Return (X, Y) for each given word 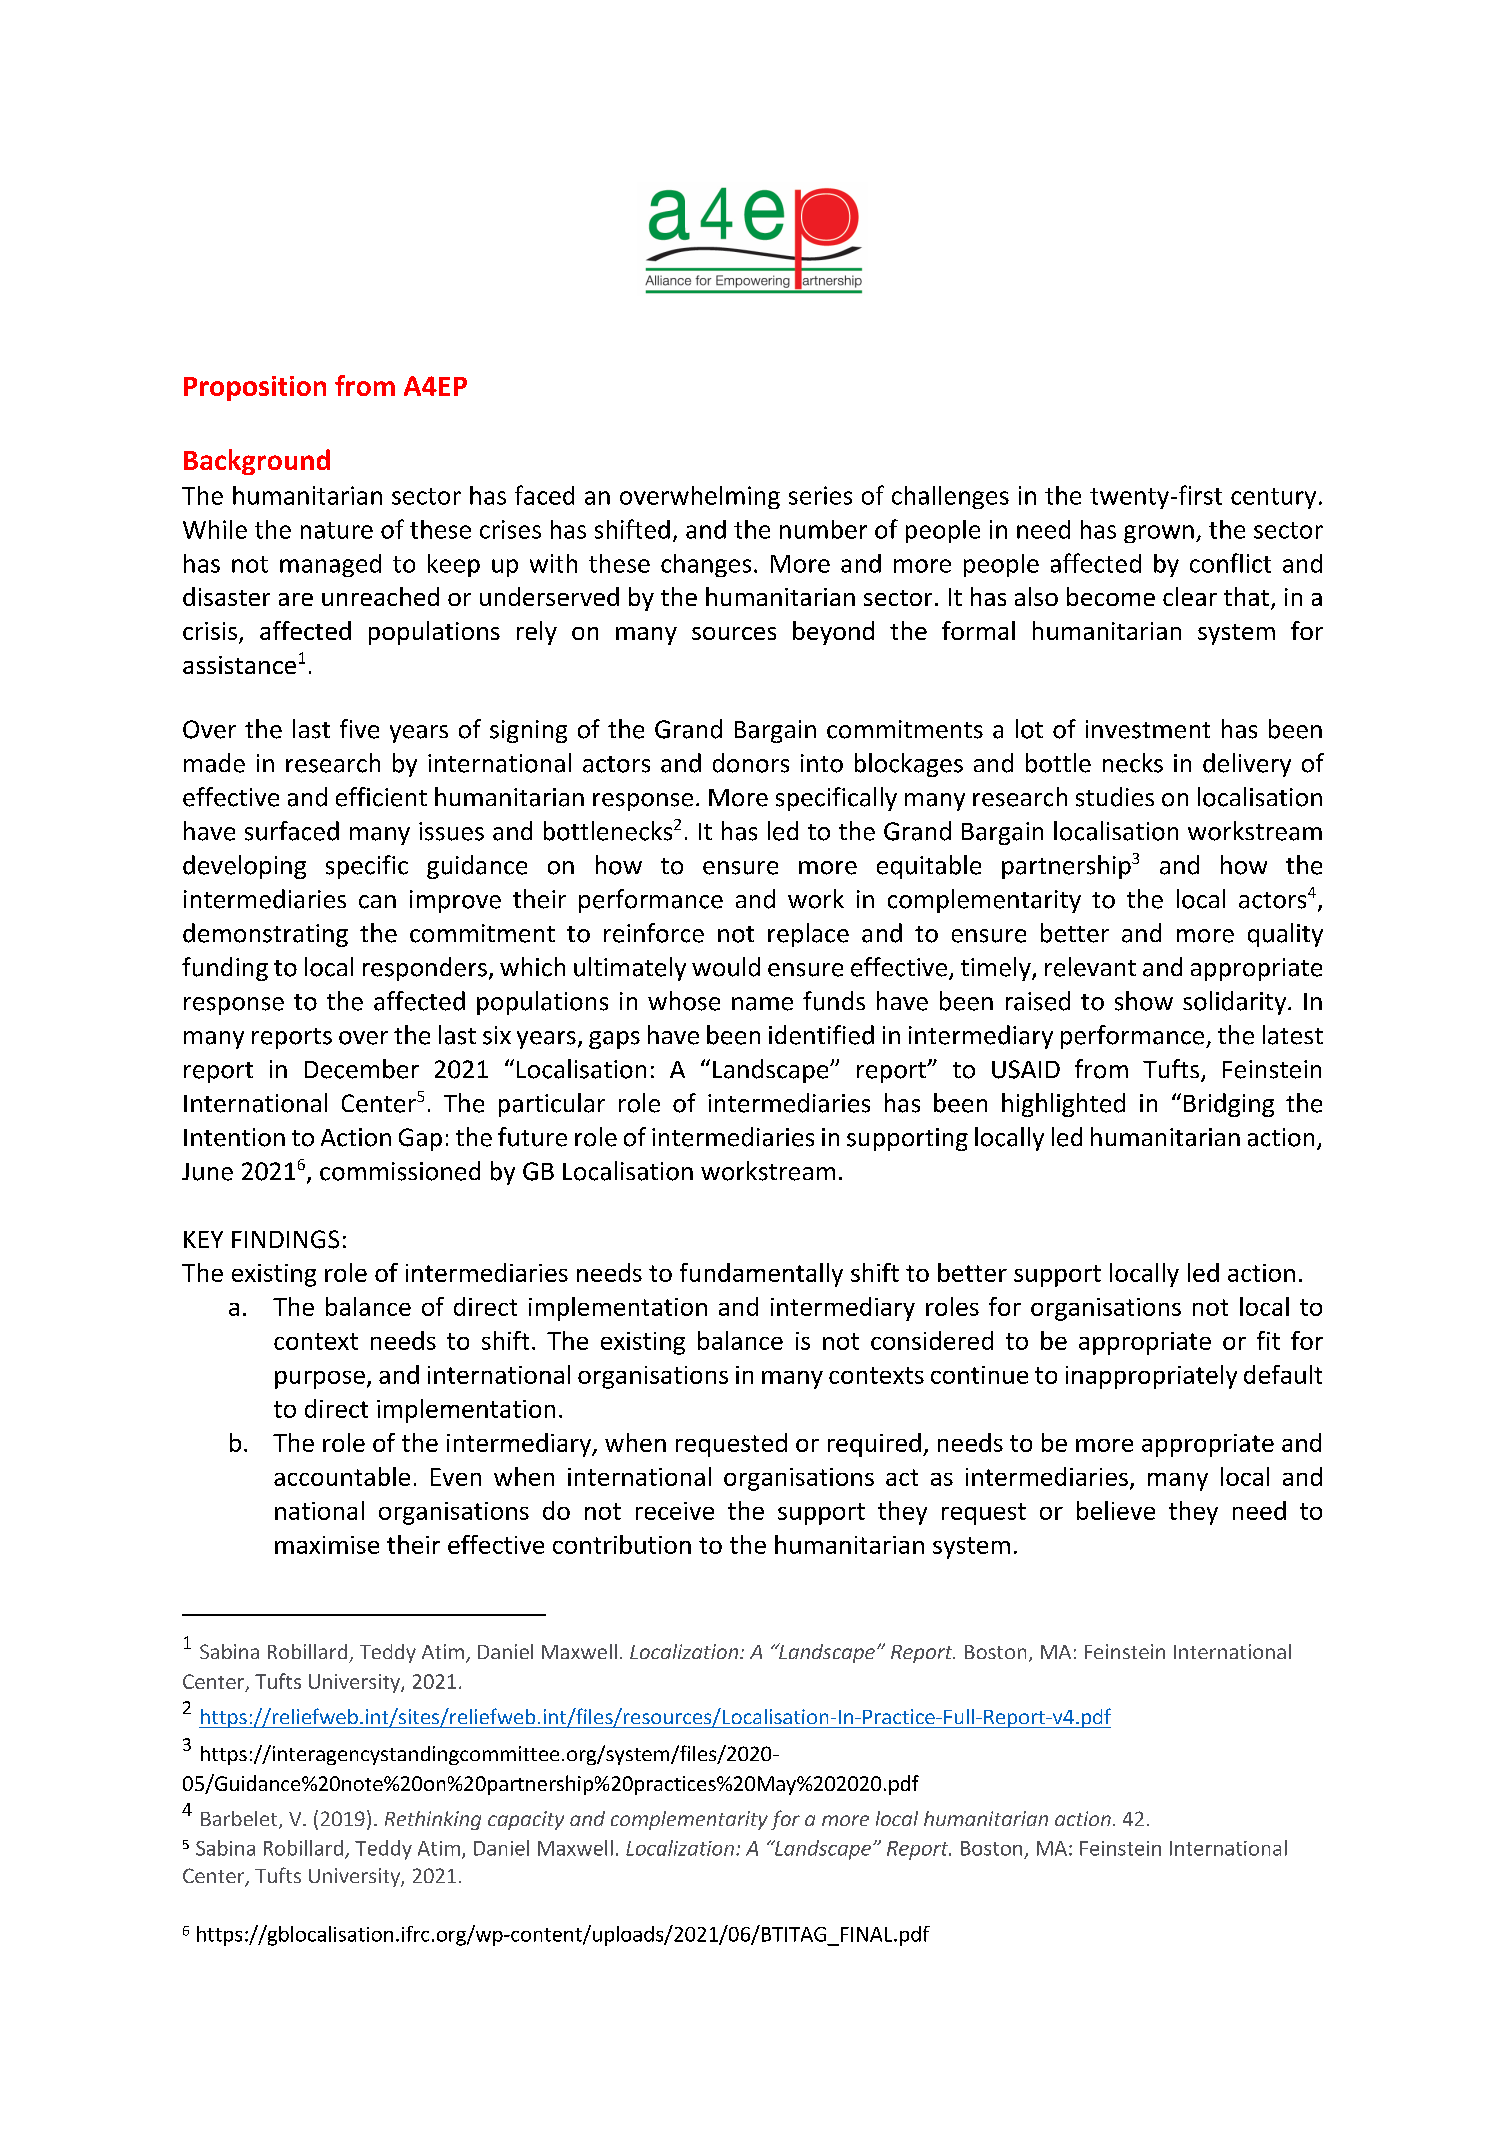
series (820, 495)
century (1273, 498)
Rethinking (433, 1820)
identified (821, 1035)
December (362, 1069)
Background (257, 462)
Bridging (1229, 1105)
